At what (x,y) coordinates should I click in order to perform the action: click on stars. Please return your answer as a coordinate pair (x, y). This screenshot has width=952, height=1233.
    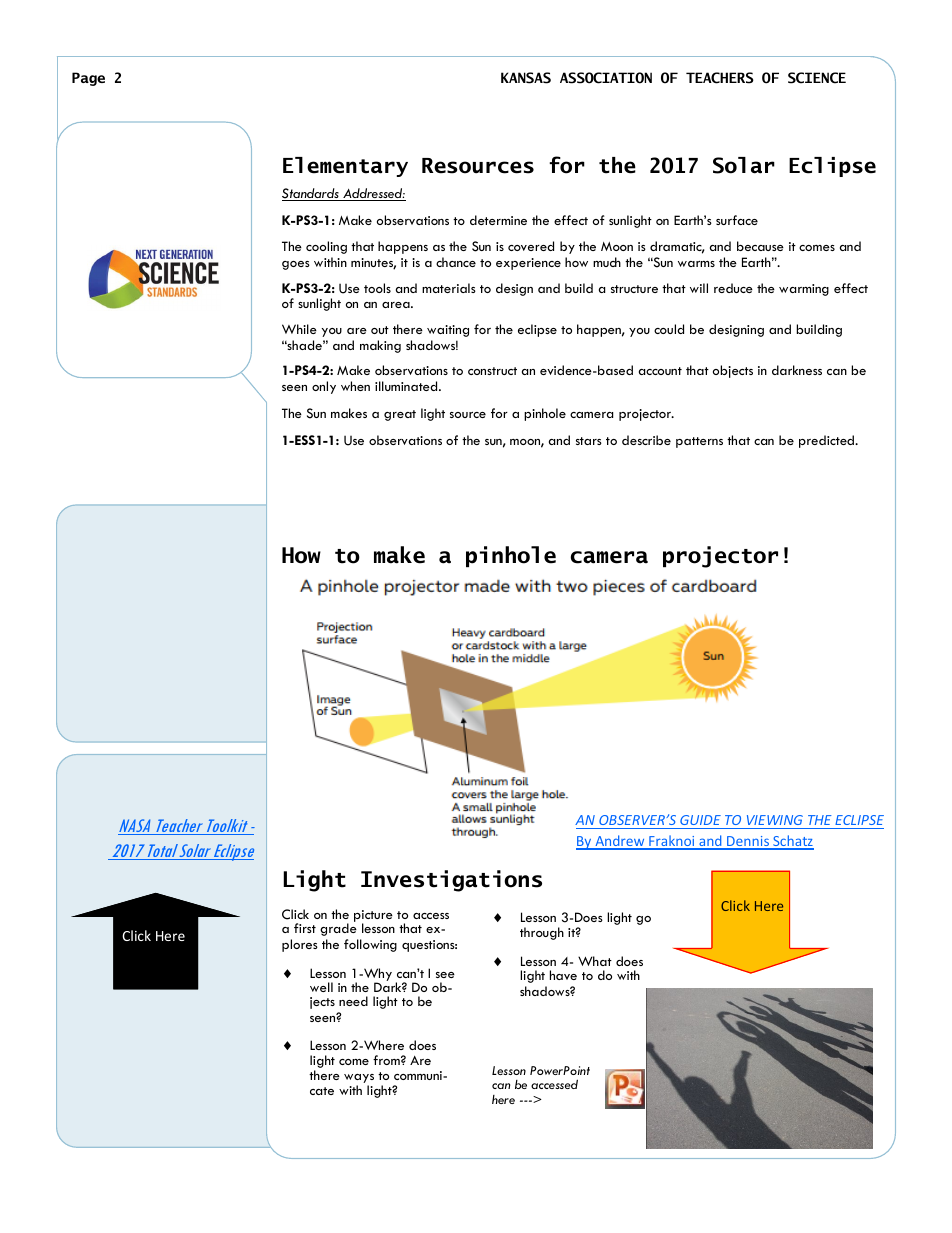
    Looking at the image, I should click on (589, 441).
